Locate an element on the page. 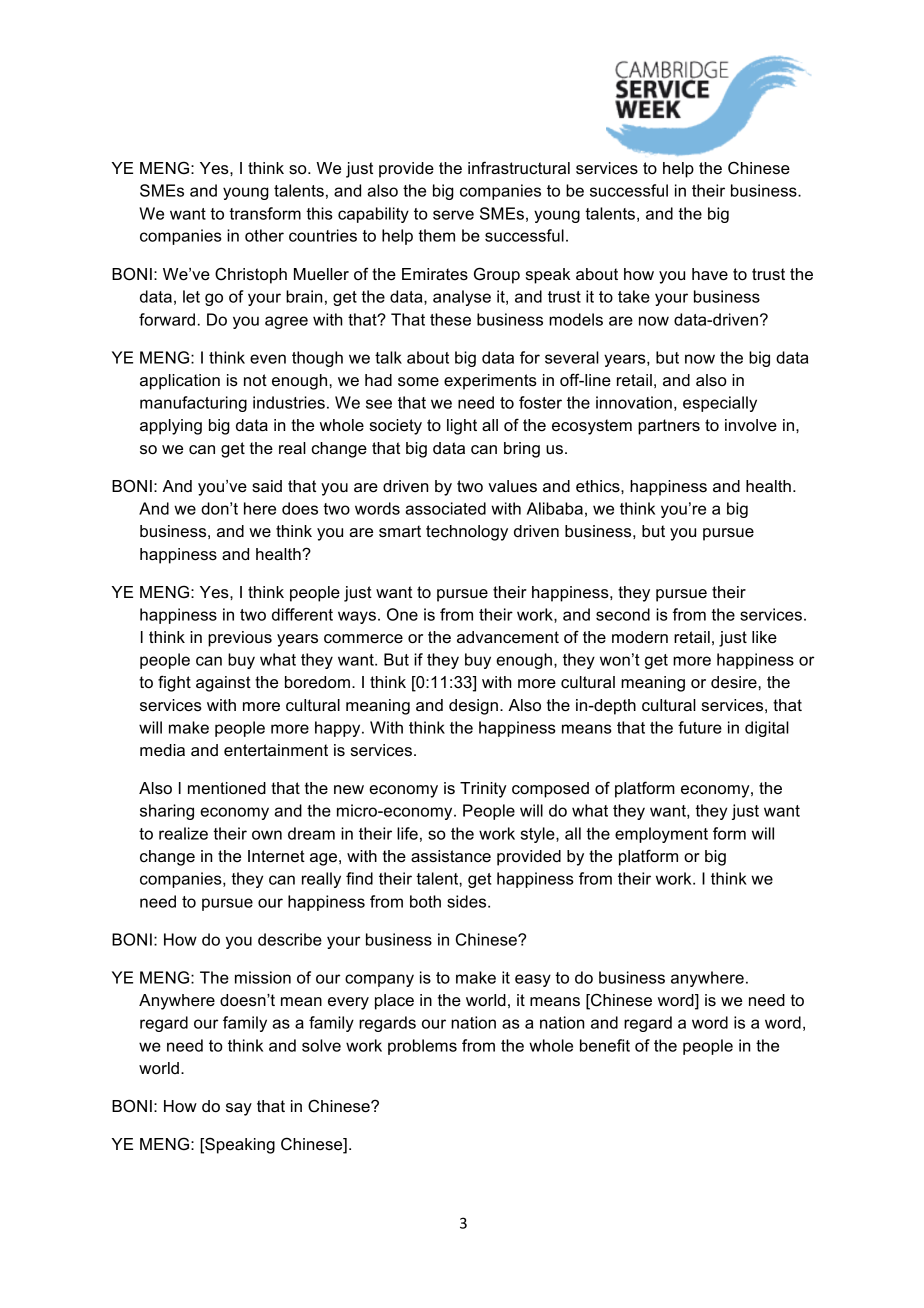 This page has height=1308, width=924. advancement is located at coordinates (508, 637).
